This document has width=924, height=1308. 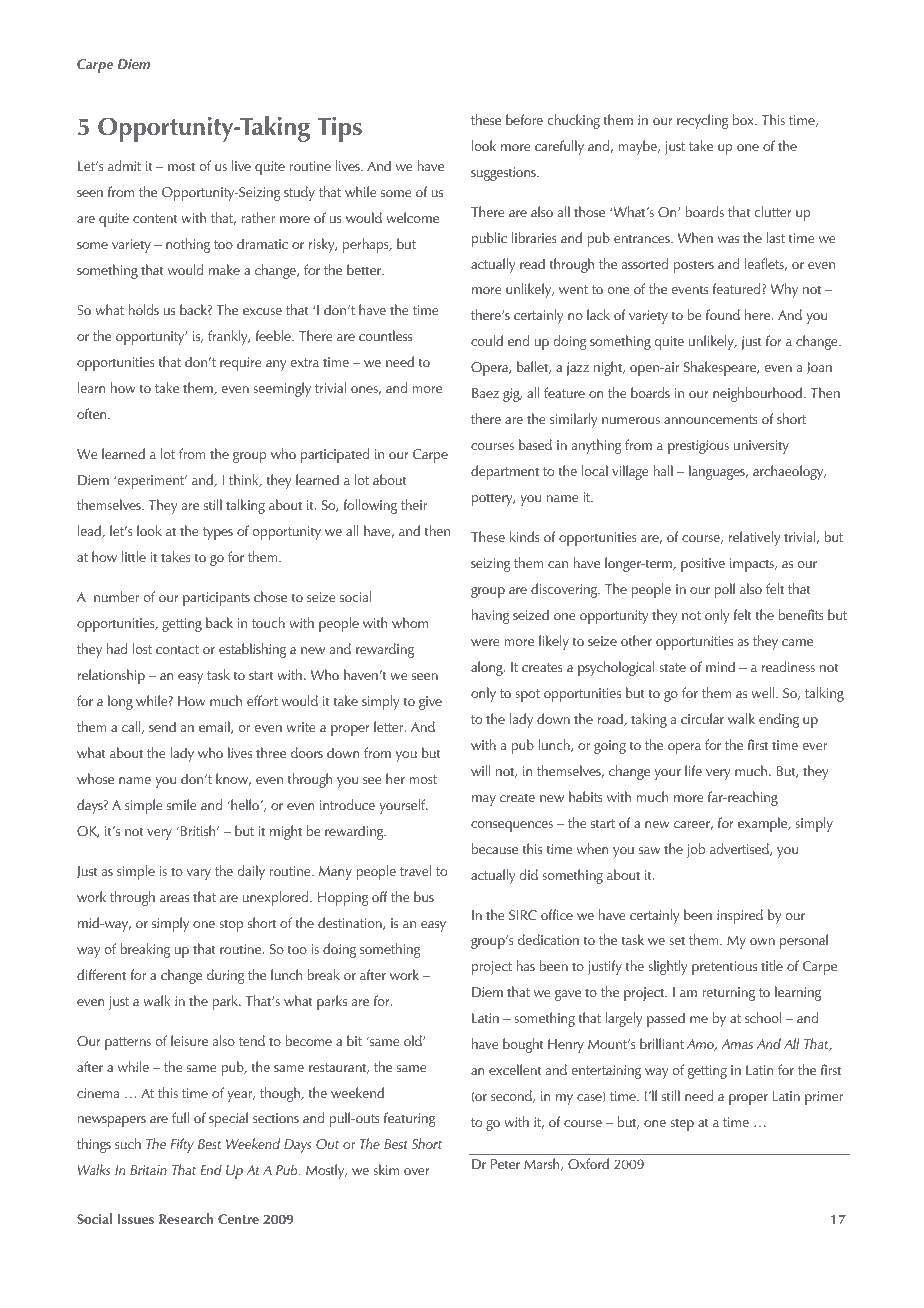 What do you see at coordinates (505, 1164) in the document?
I see `Peter` at bounding box center [505, 1164].
